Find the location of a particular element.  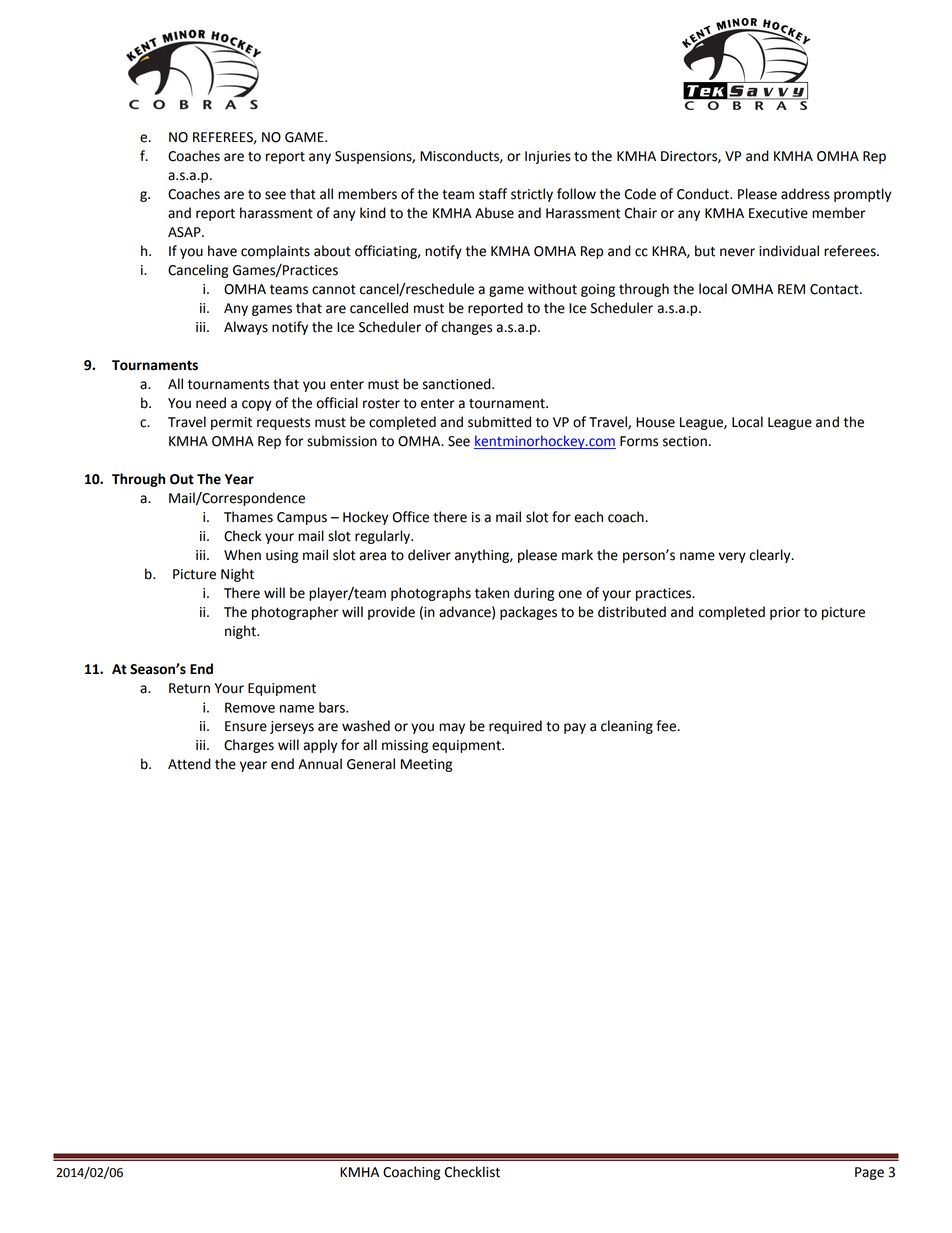

Annual is located at coordinates (320, 764).
